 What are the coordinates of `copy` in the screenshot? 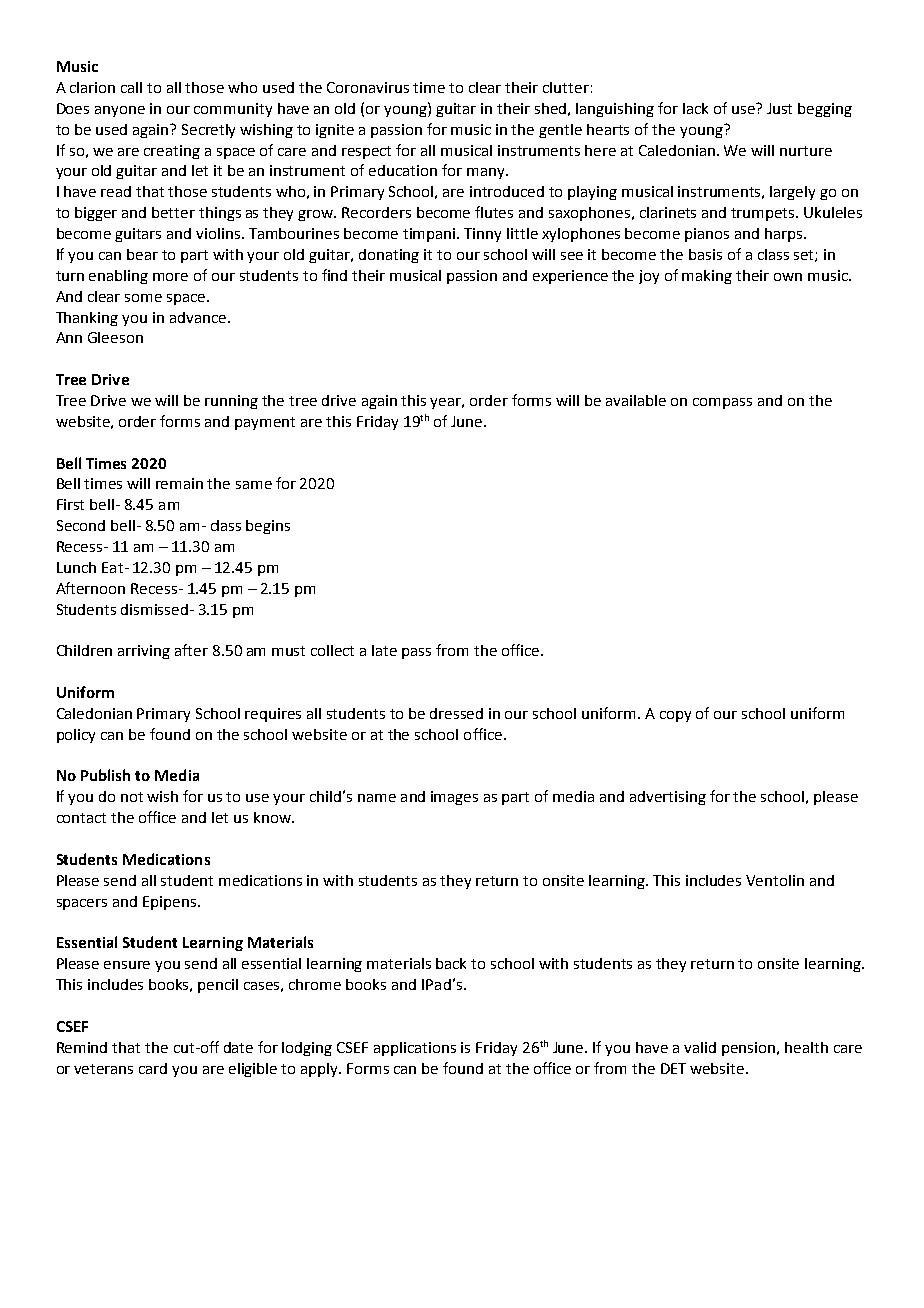 It's located at (675, 716).
